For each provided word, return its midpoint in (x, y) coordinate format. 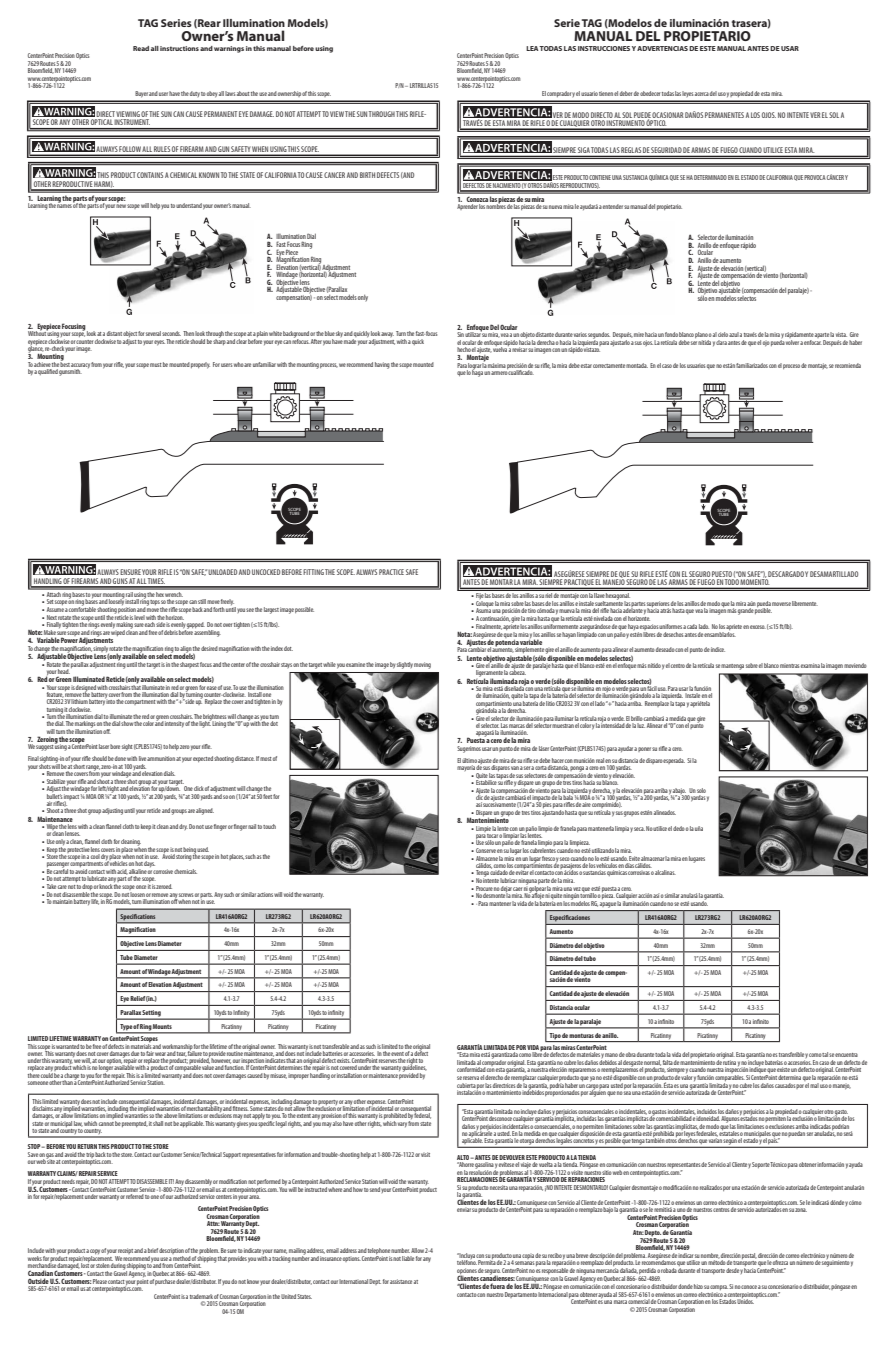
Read (141, 48)
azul (734, 334)
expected (203, 759)
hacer (558, 760)
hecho (464, 348)
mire (639, 335)
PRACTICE (391, 572)
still (202, 601)
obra (631, 1054)
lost (85, 1264)
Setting (152, 1014)
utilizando (603, 850)
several (153, 333)
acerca (702, 94)
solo (701, 790)
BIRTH (367, 175)
